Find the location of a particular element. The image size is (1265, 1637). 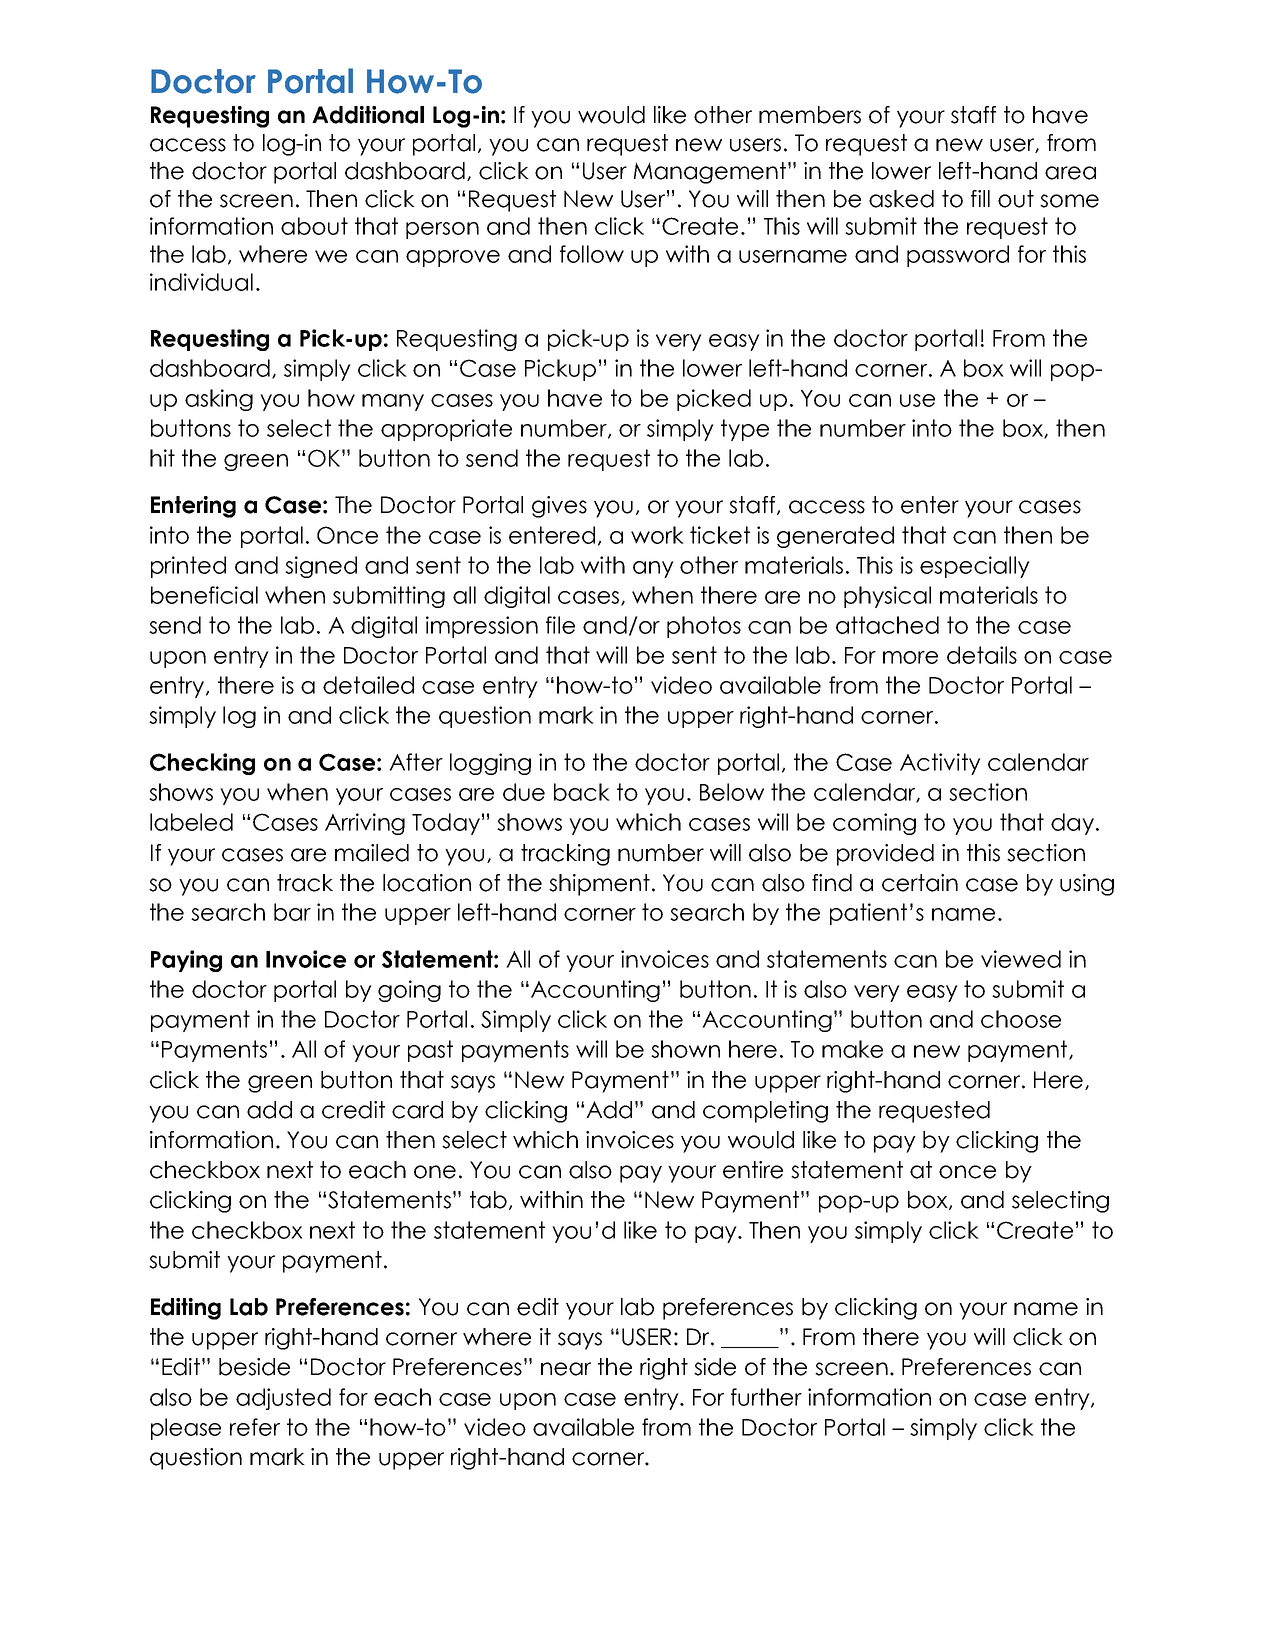

work is located at coordinates (657, 535).
